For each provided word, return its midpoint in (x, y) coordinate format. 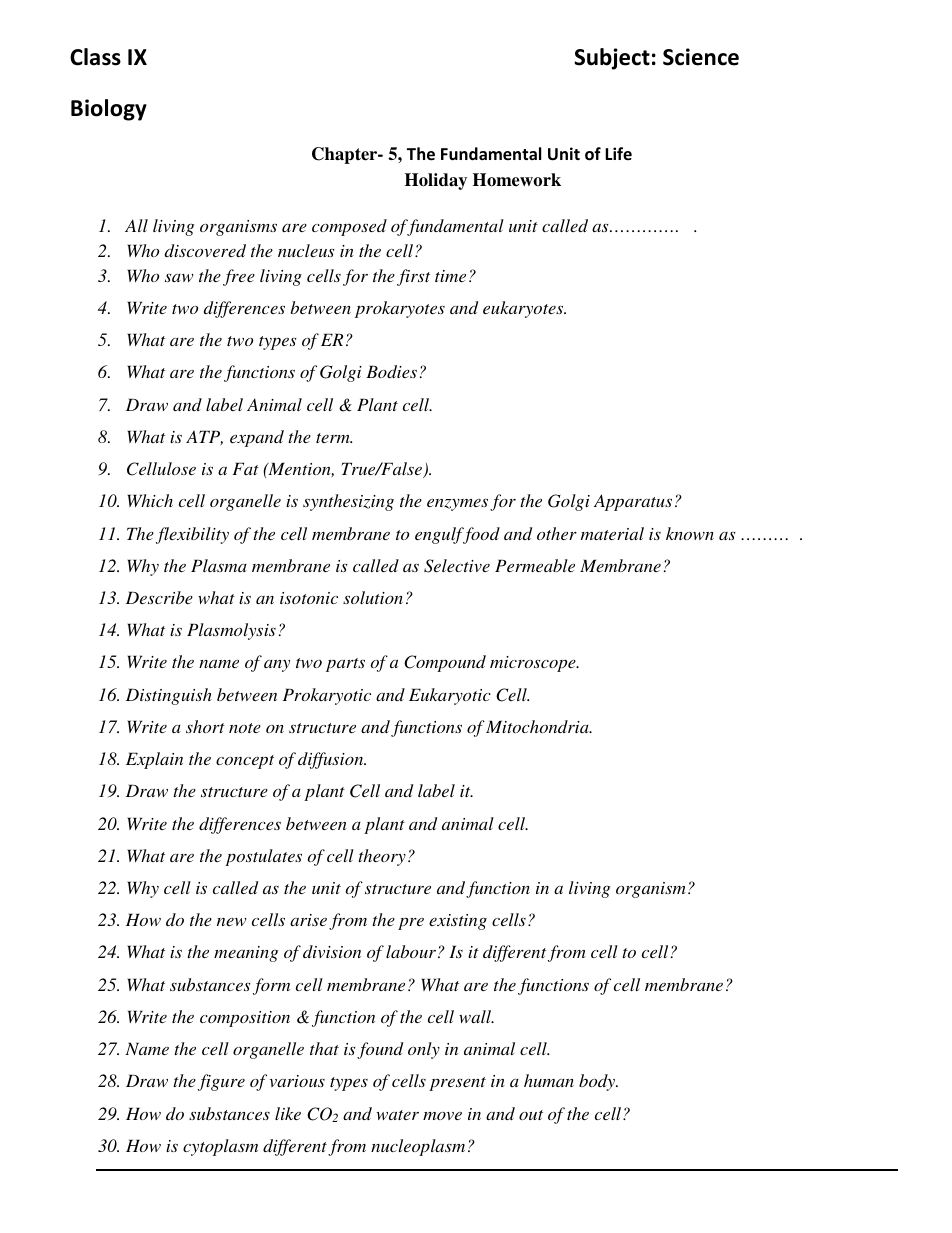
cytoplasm (220, 1147)
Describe (159, 597)
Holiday (436, 181)
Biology (109, 110)
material (612, 533)
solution (373, 597)
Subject (612, 59)
